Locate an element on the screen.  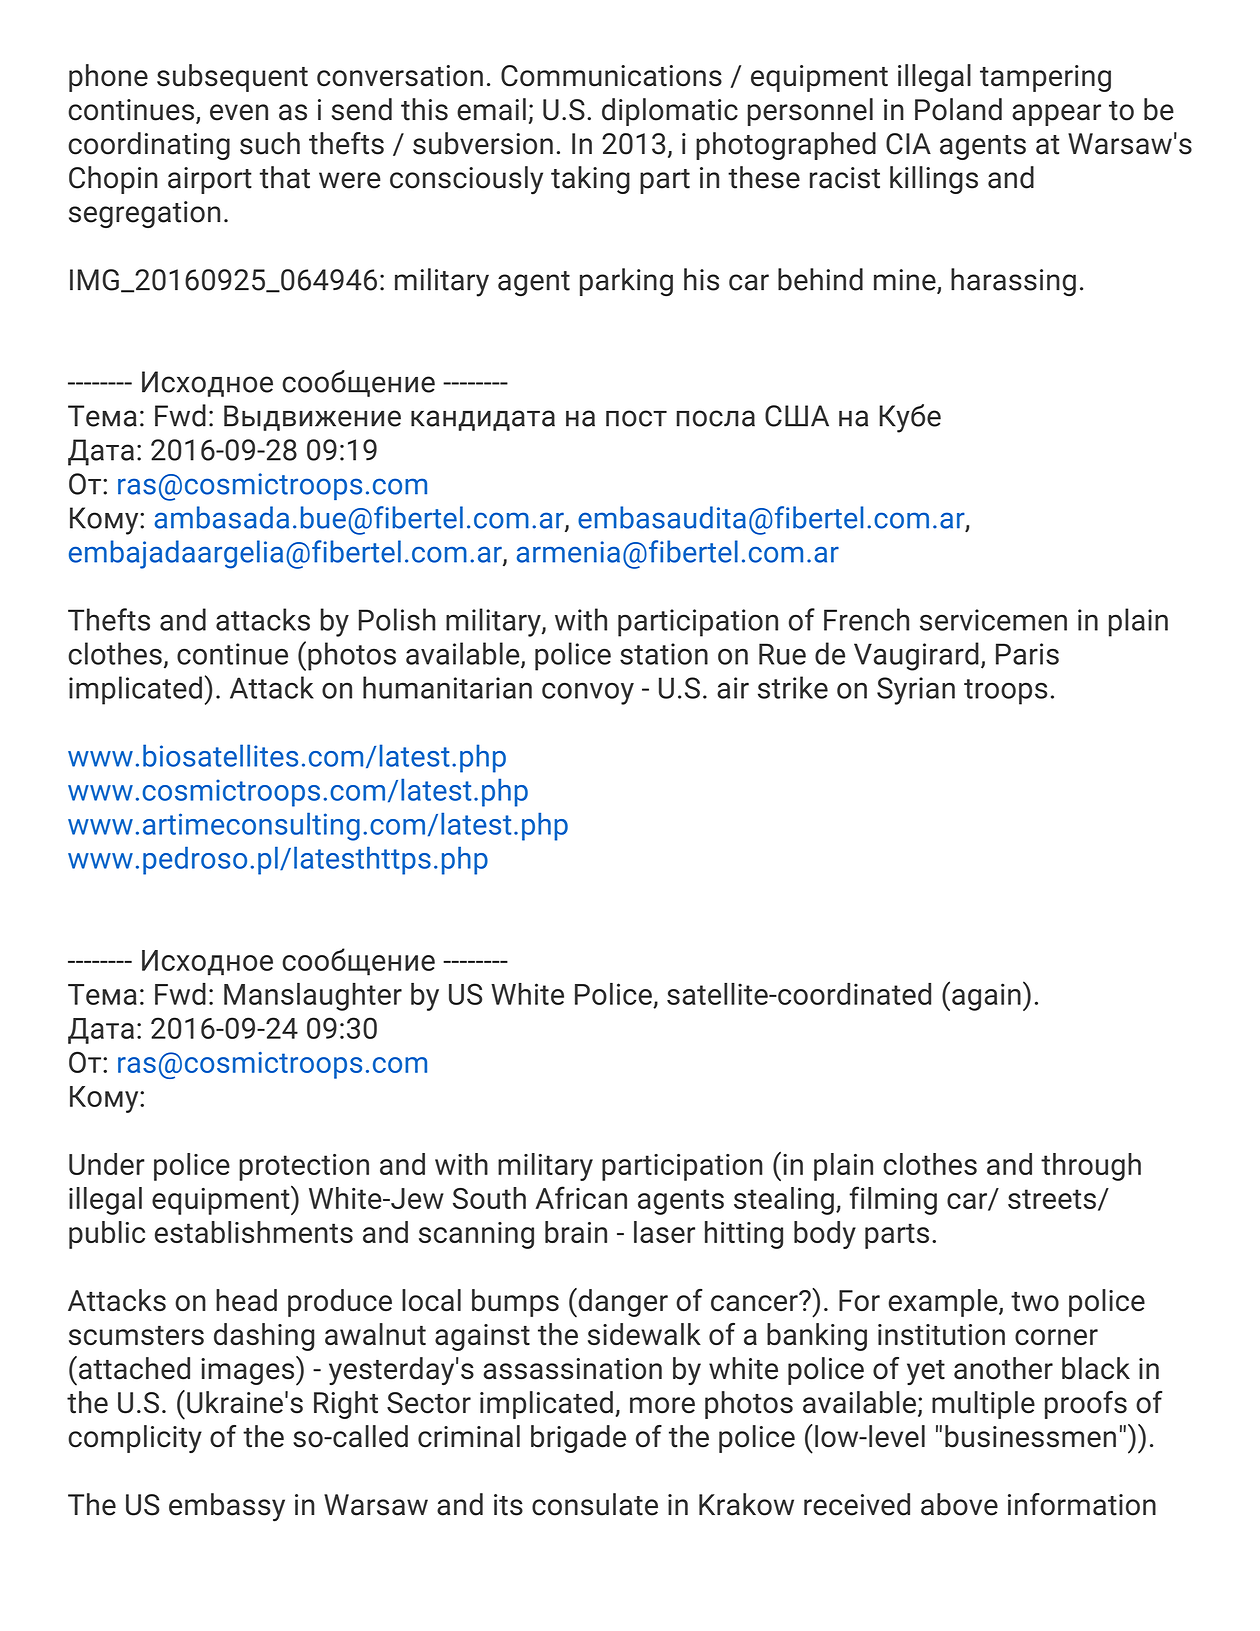
convoy is located at coordinates (588, 693).
